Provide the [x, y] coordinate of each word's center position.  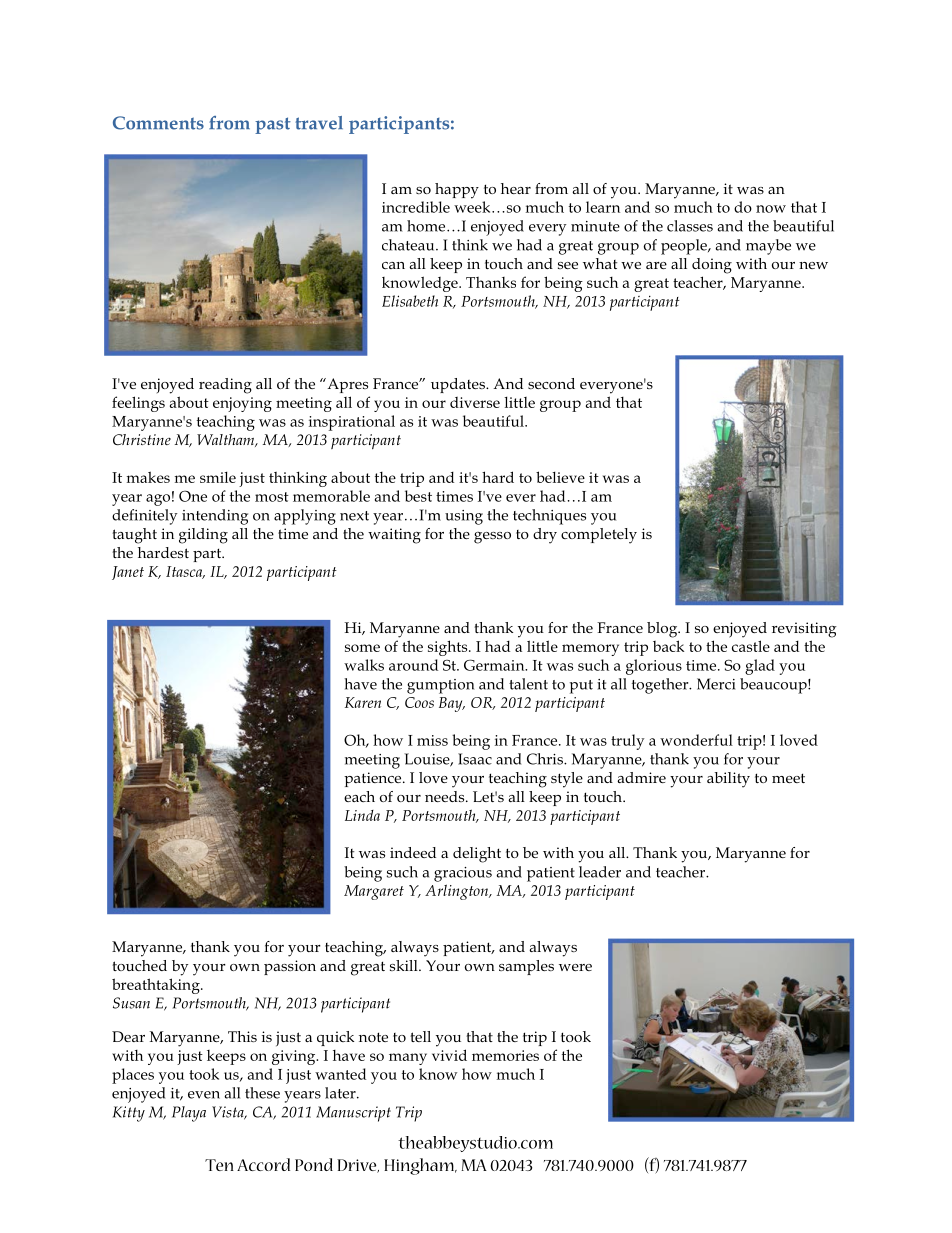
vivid [449, 1055]
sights [449, 648]
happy [457, 191]
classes [690, 226]
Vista [229, 1113]
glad [760, 667]
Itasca [185, 572]
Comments [158, 123]
